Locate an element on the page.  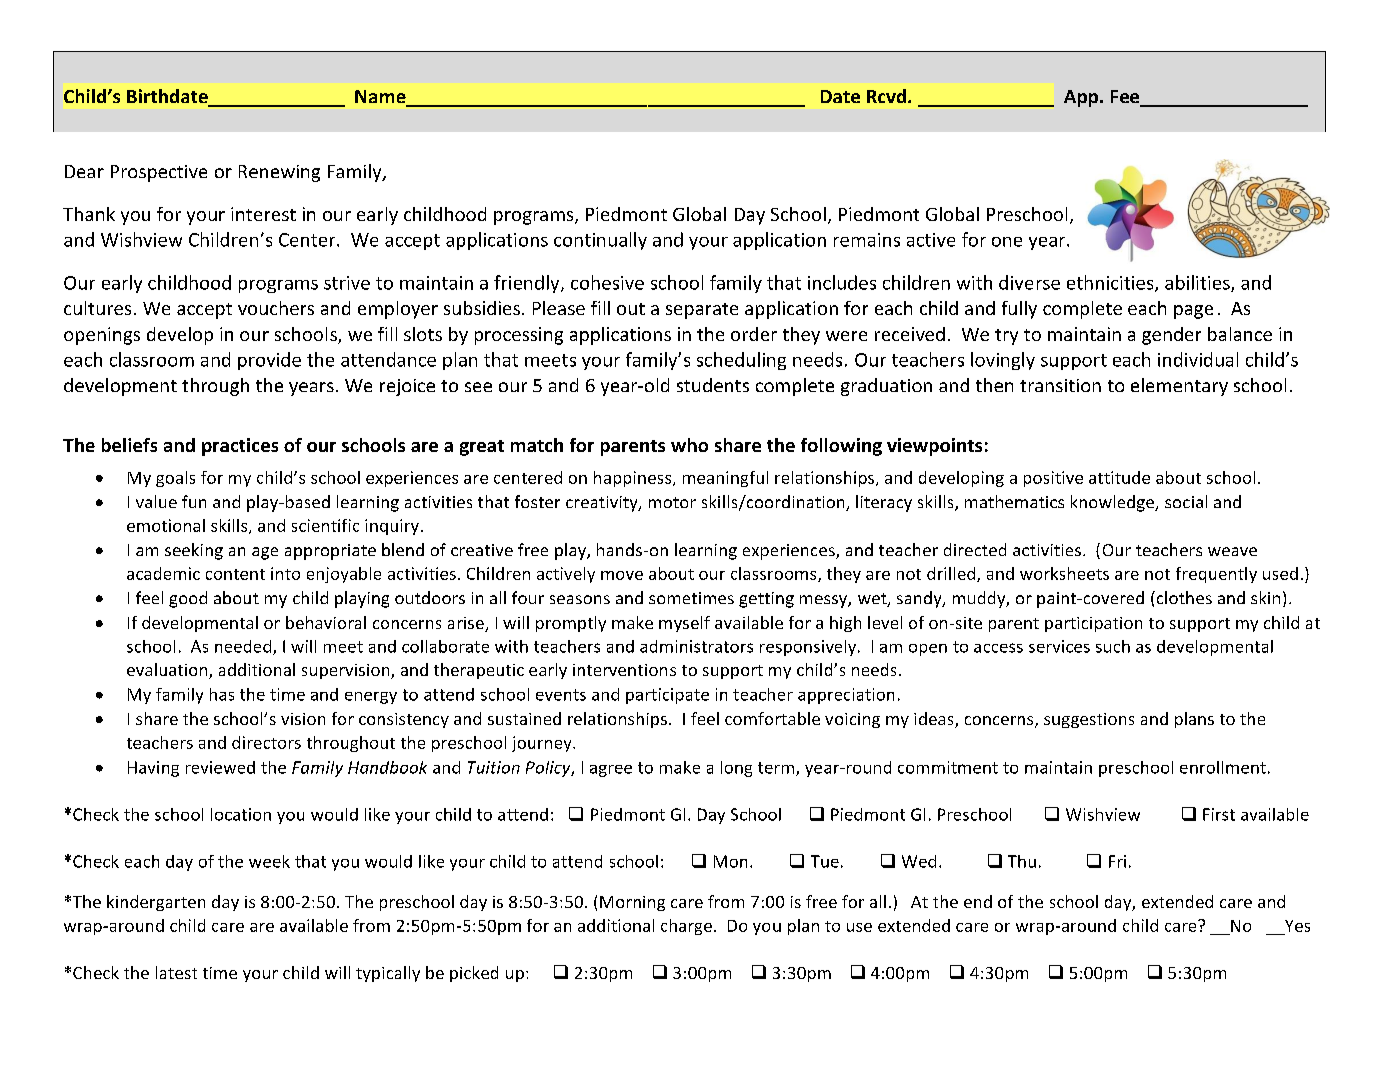
content is located at coordinates (235, 574).
